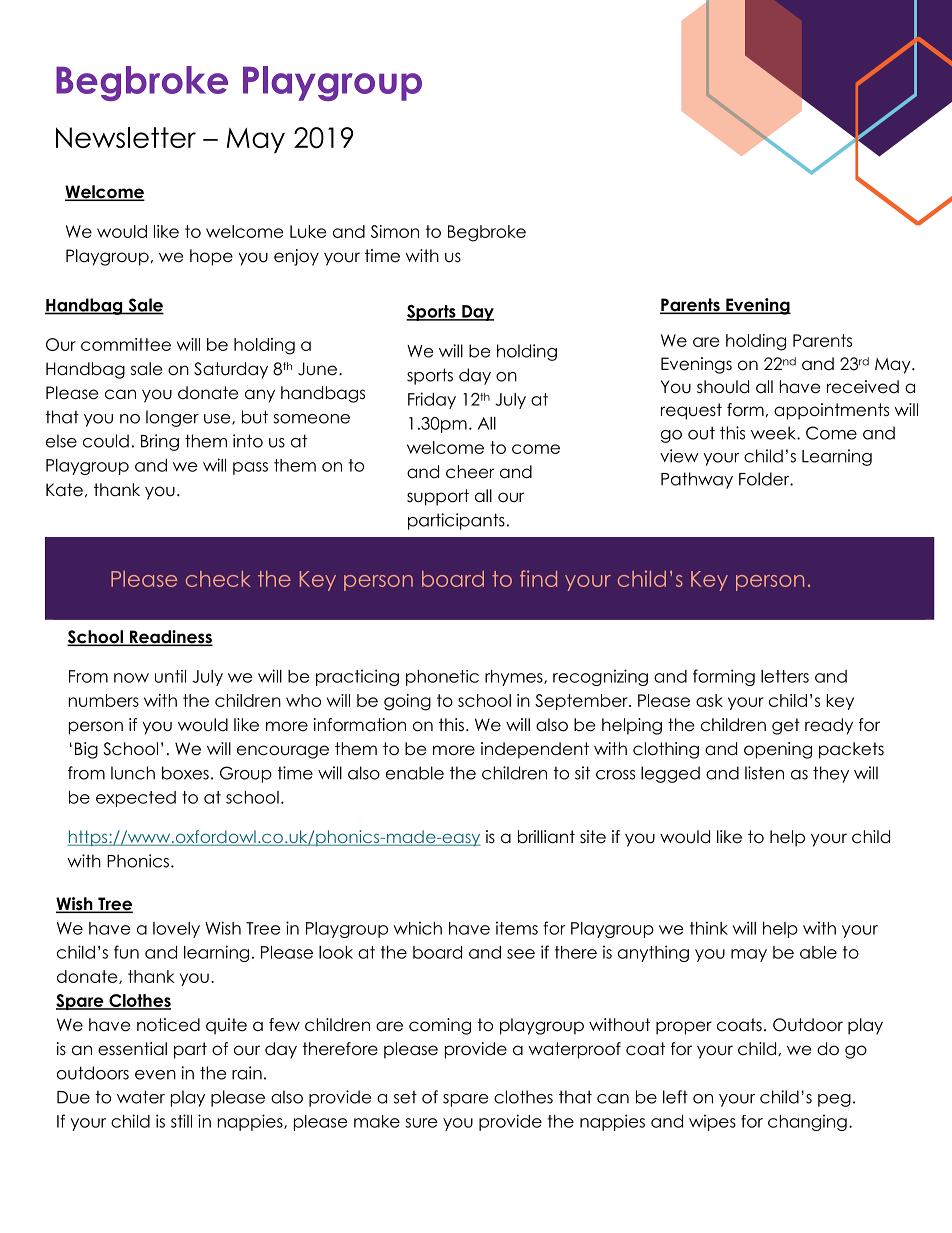 This page has width=952, height=1233. Describe the element at coordinates (723, 387) in the page. I see `should` at that location.
